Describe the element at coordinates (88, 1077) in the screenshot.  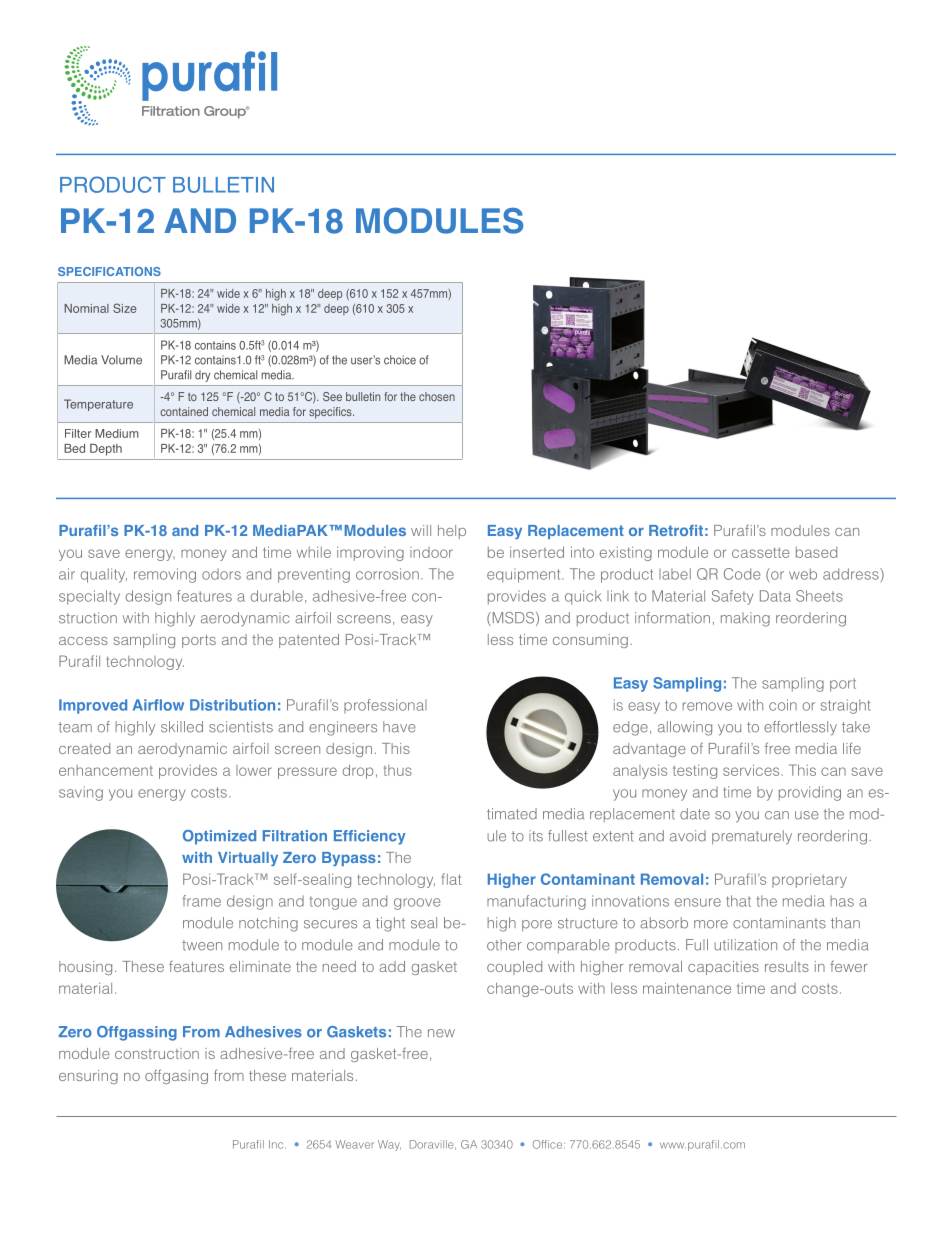
I see `ensuring` at that location.
